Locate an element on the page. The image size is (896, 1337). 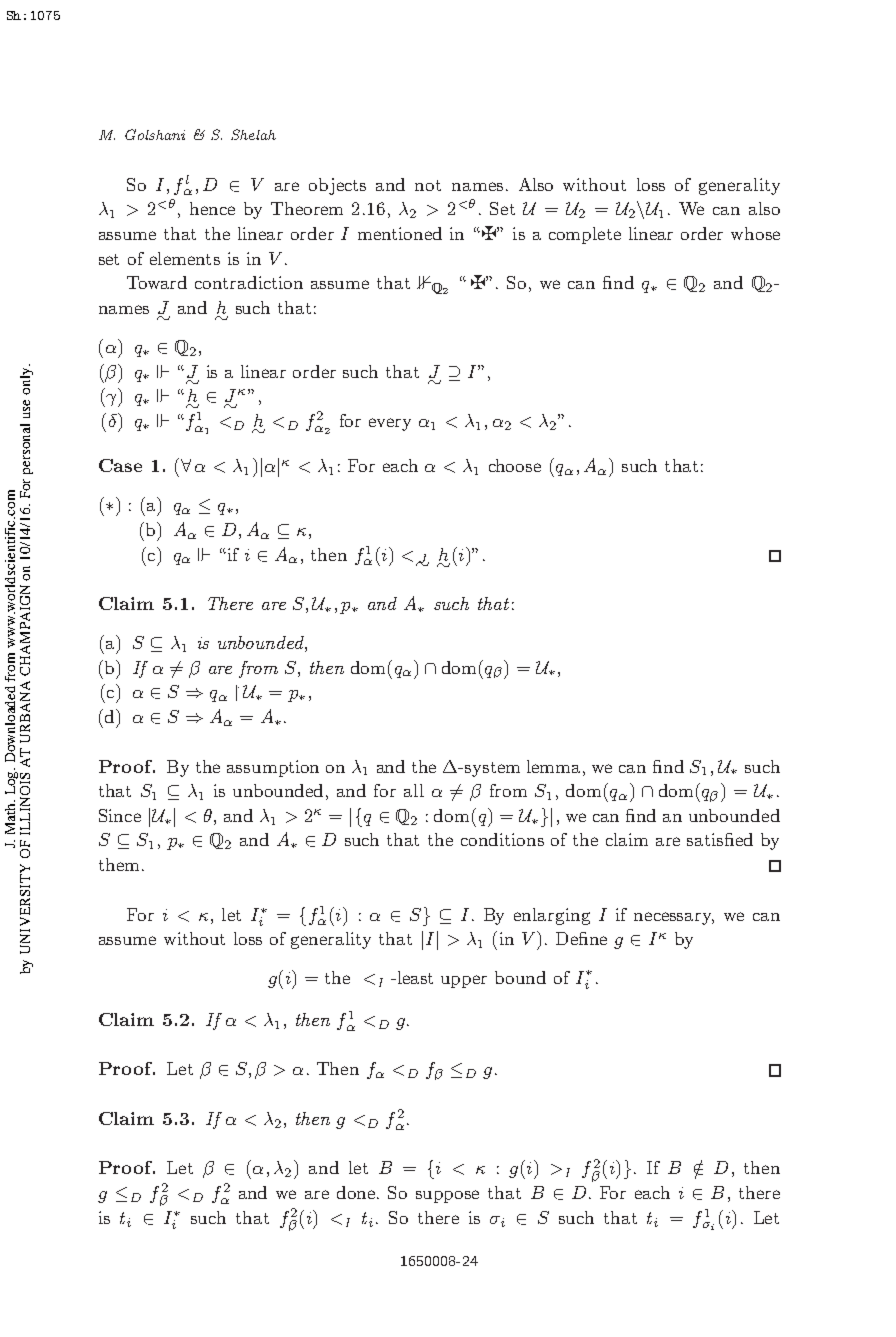
not is located at coordinates (428, 185).
